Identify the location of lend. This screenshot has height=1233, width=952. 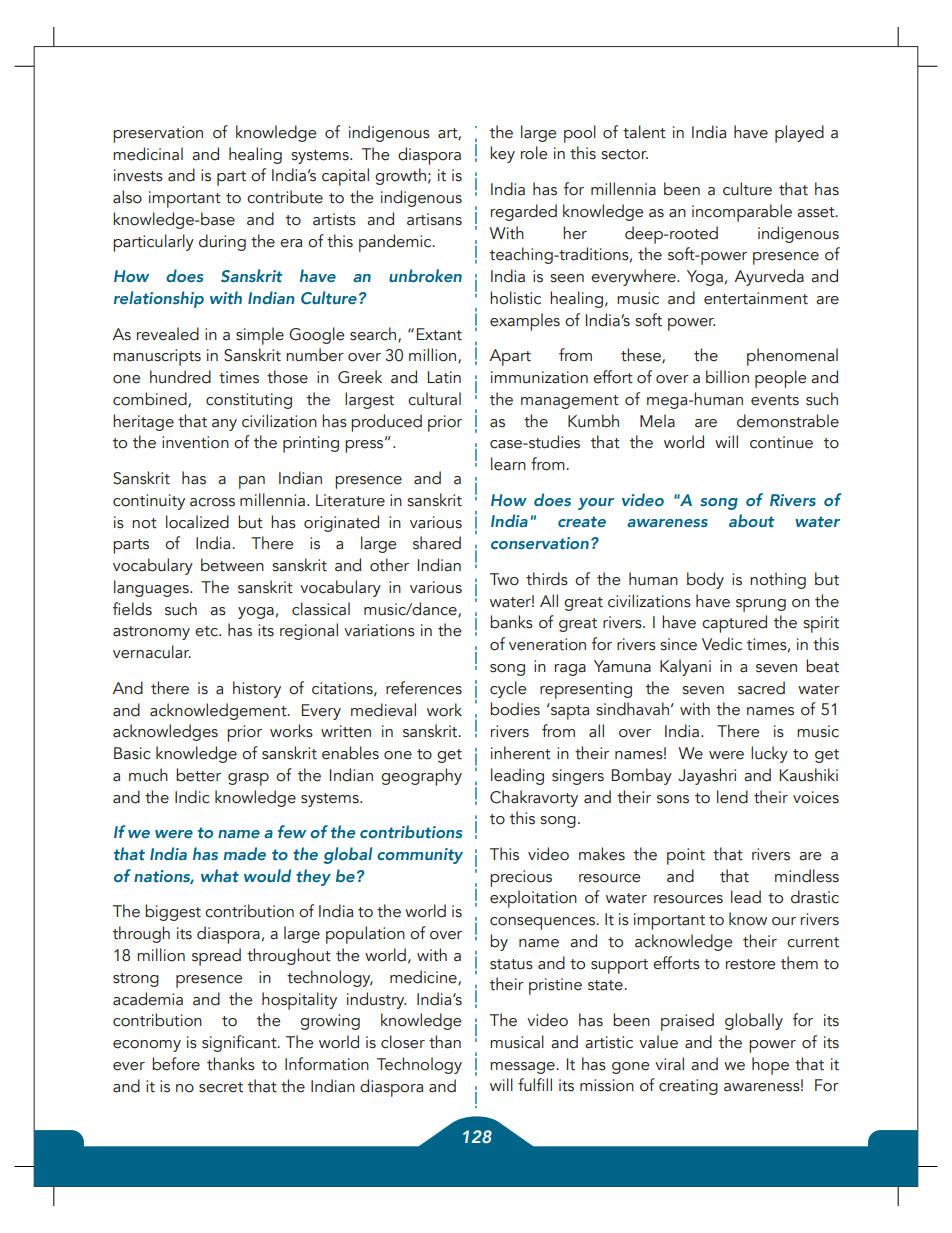
(732, 797).
